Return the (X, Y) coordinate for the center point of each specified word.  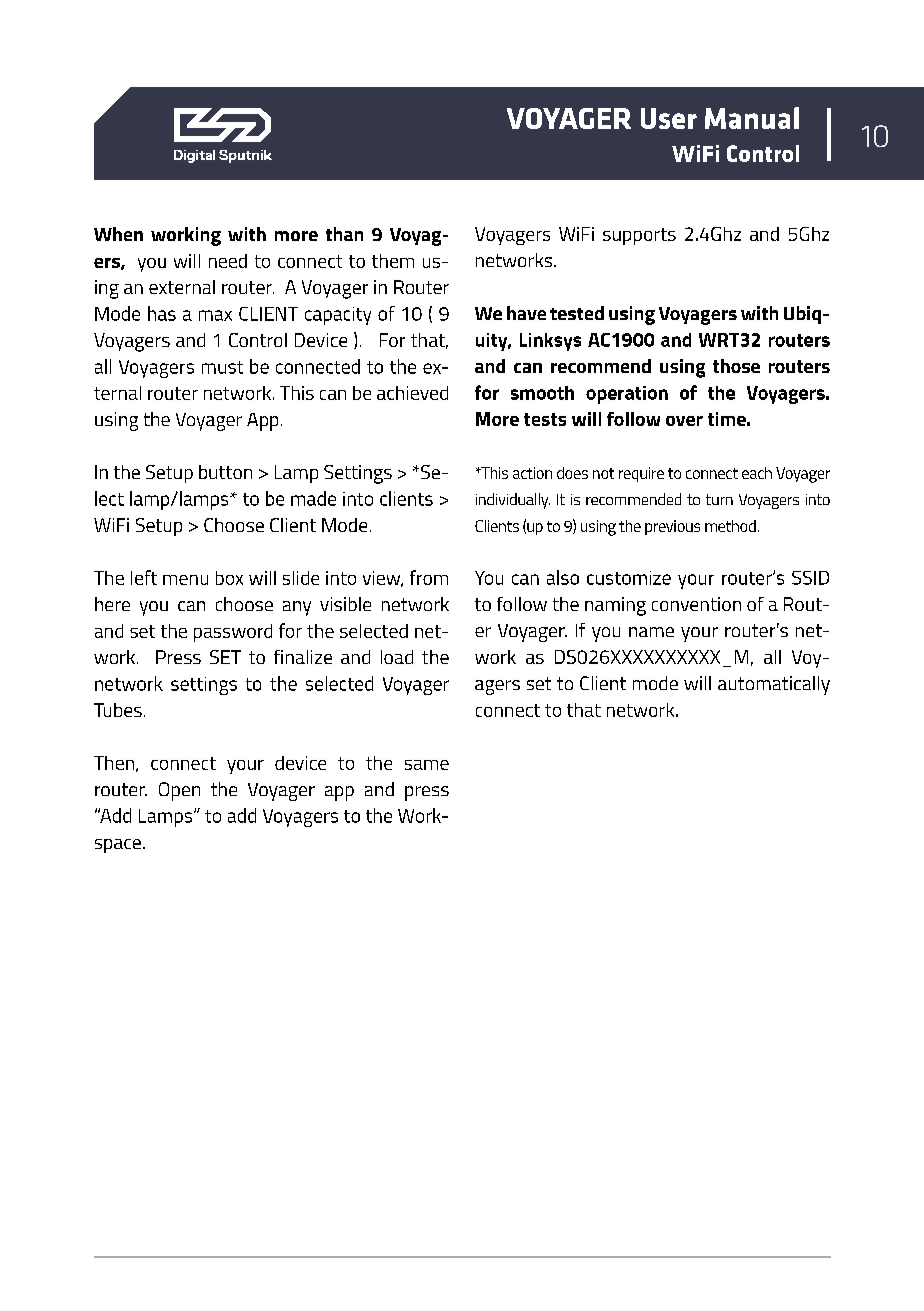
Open (179, 791)
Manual (752, 118)
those (736, 366)
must (222, 367)
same (427, 765)
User (669, 118)
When (118, 234)
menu (185, 580)
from (429, 577)
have (526, 313)
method (730, 526)
